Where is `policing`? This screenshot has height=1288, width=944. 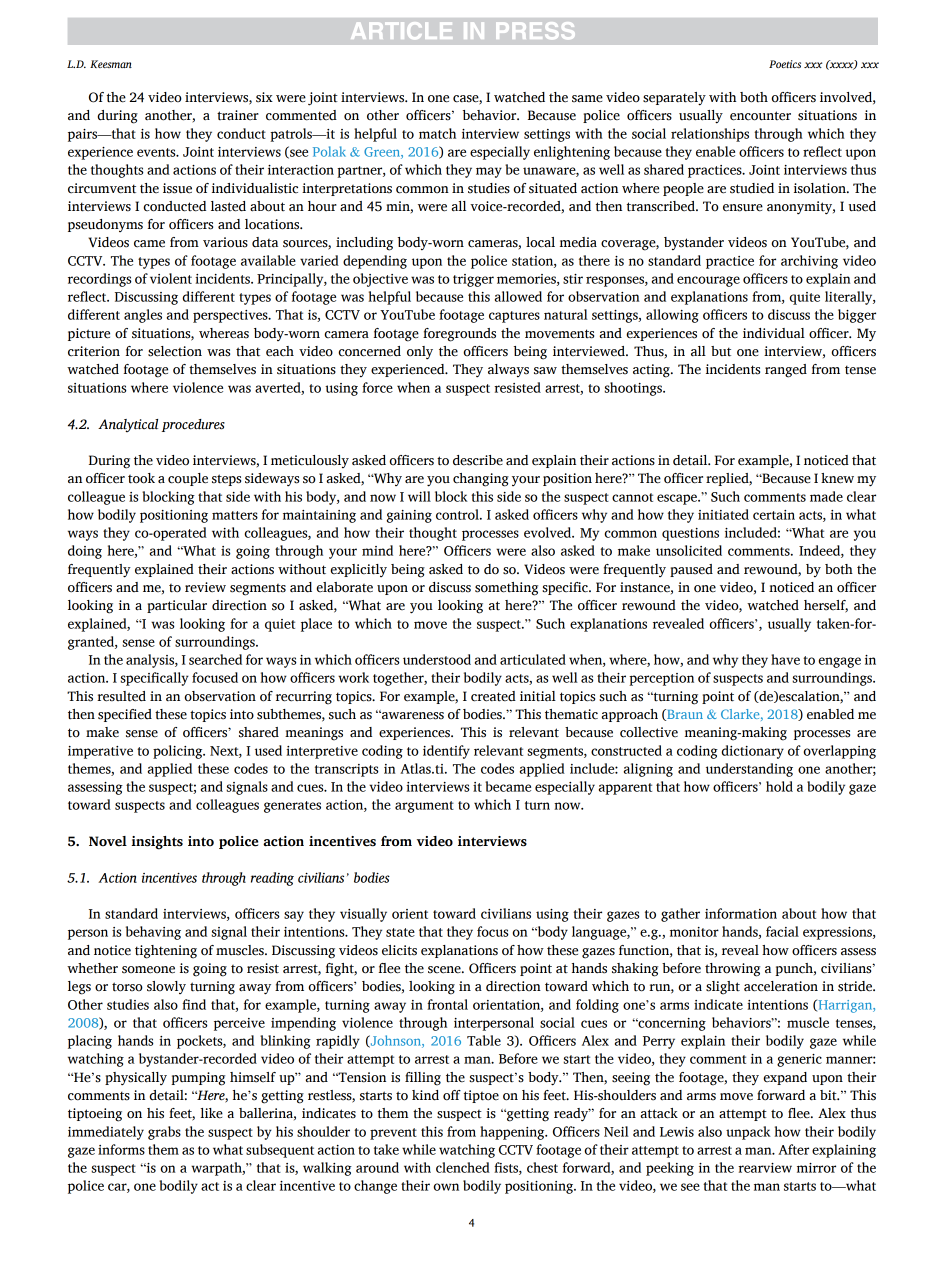 policing is located at coordinates (179, 752).
